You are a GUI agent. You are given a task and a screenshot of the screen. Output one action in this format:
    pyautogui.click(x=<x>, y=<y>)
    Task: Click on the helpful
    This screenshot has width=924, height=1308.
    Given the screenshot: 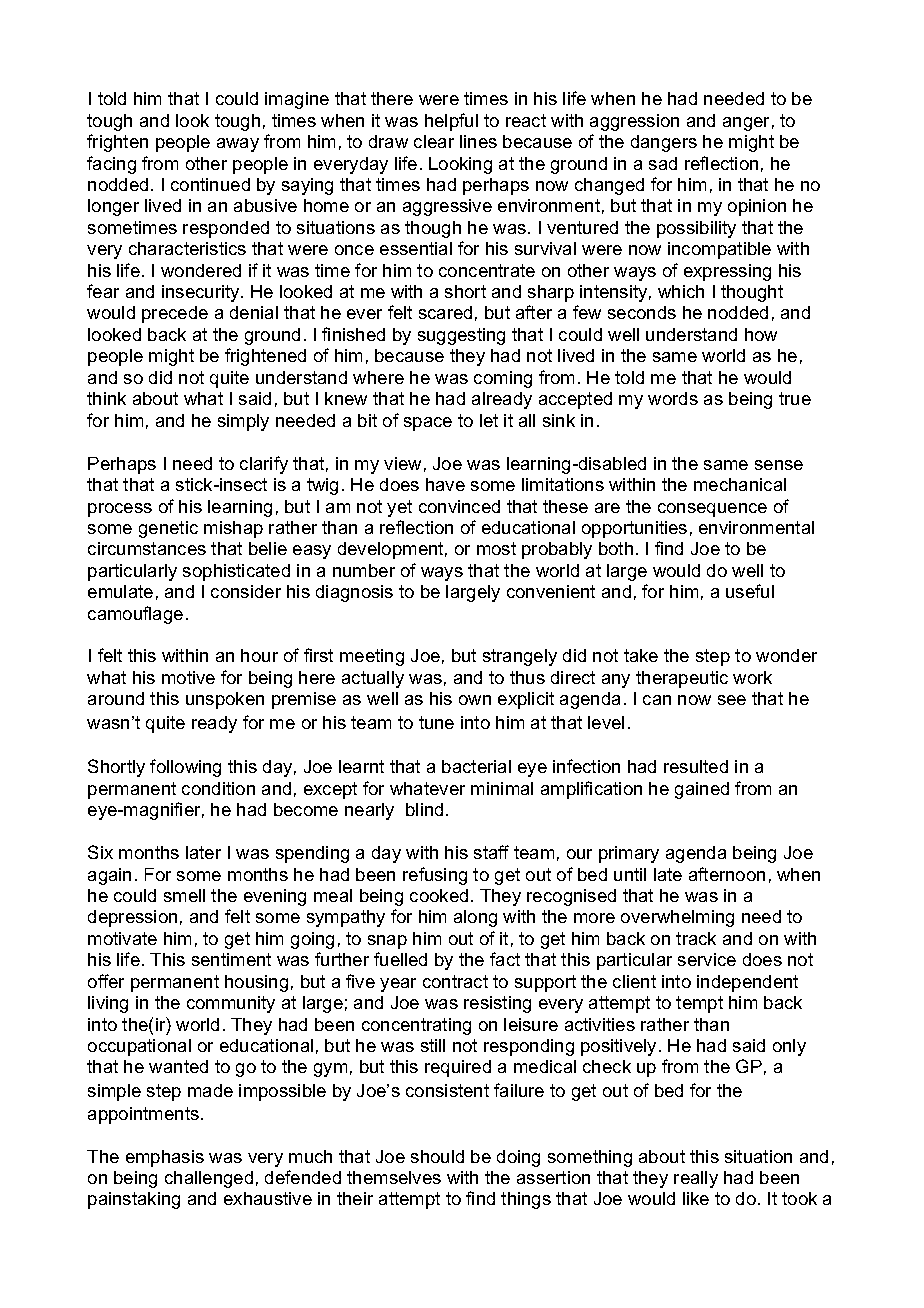 What is the action you would take?
    pyautogui.click(x=451, y=122)
